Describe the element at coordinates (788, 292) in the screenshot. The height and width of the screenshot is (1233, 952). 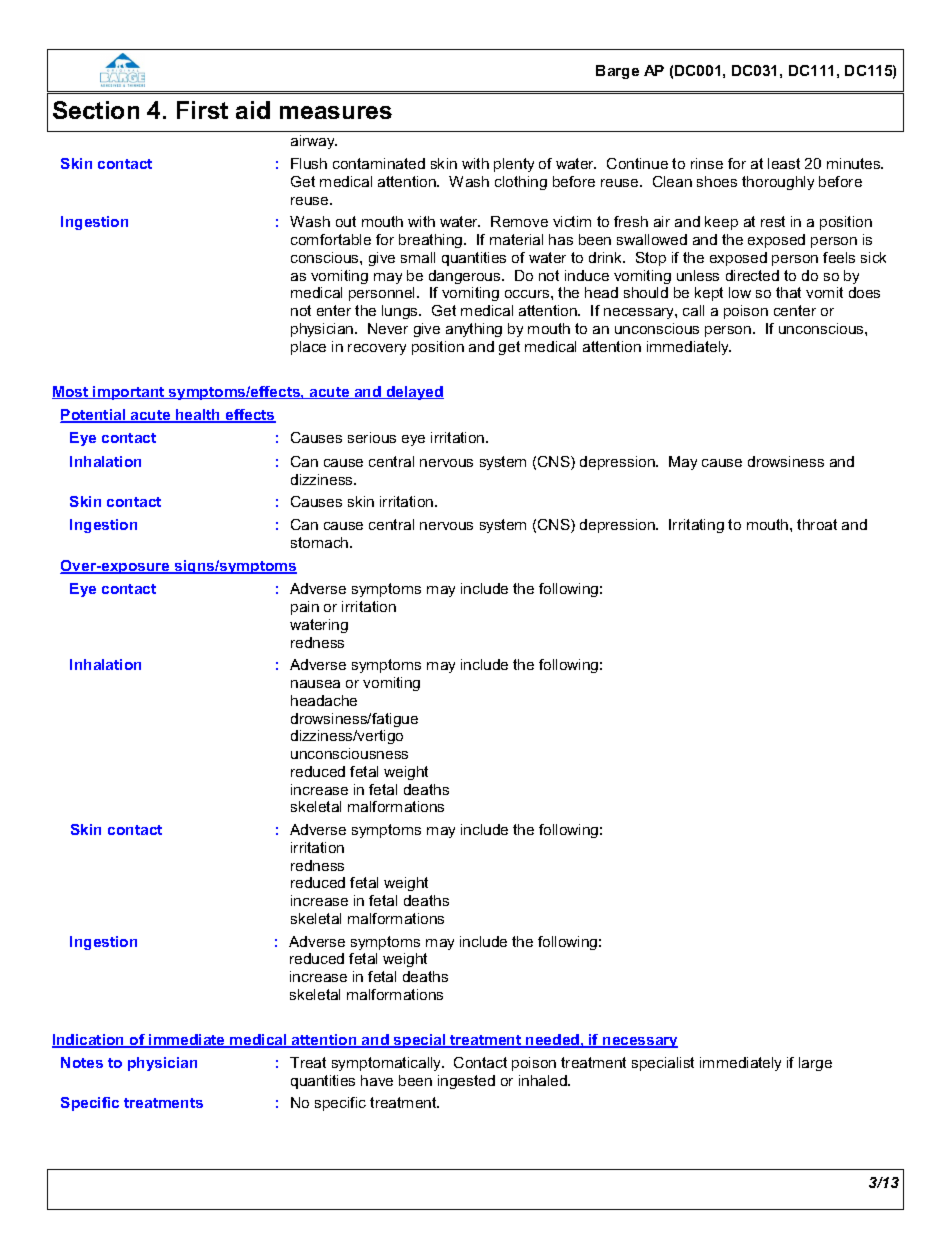
I see `that` at that location.
